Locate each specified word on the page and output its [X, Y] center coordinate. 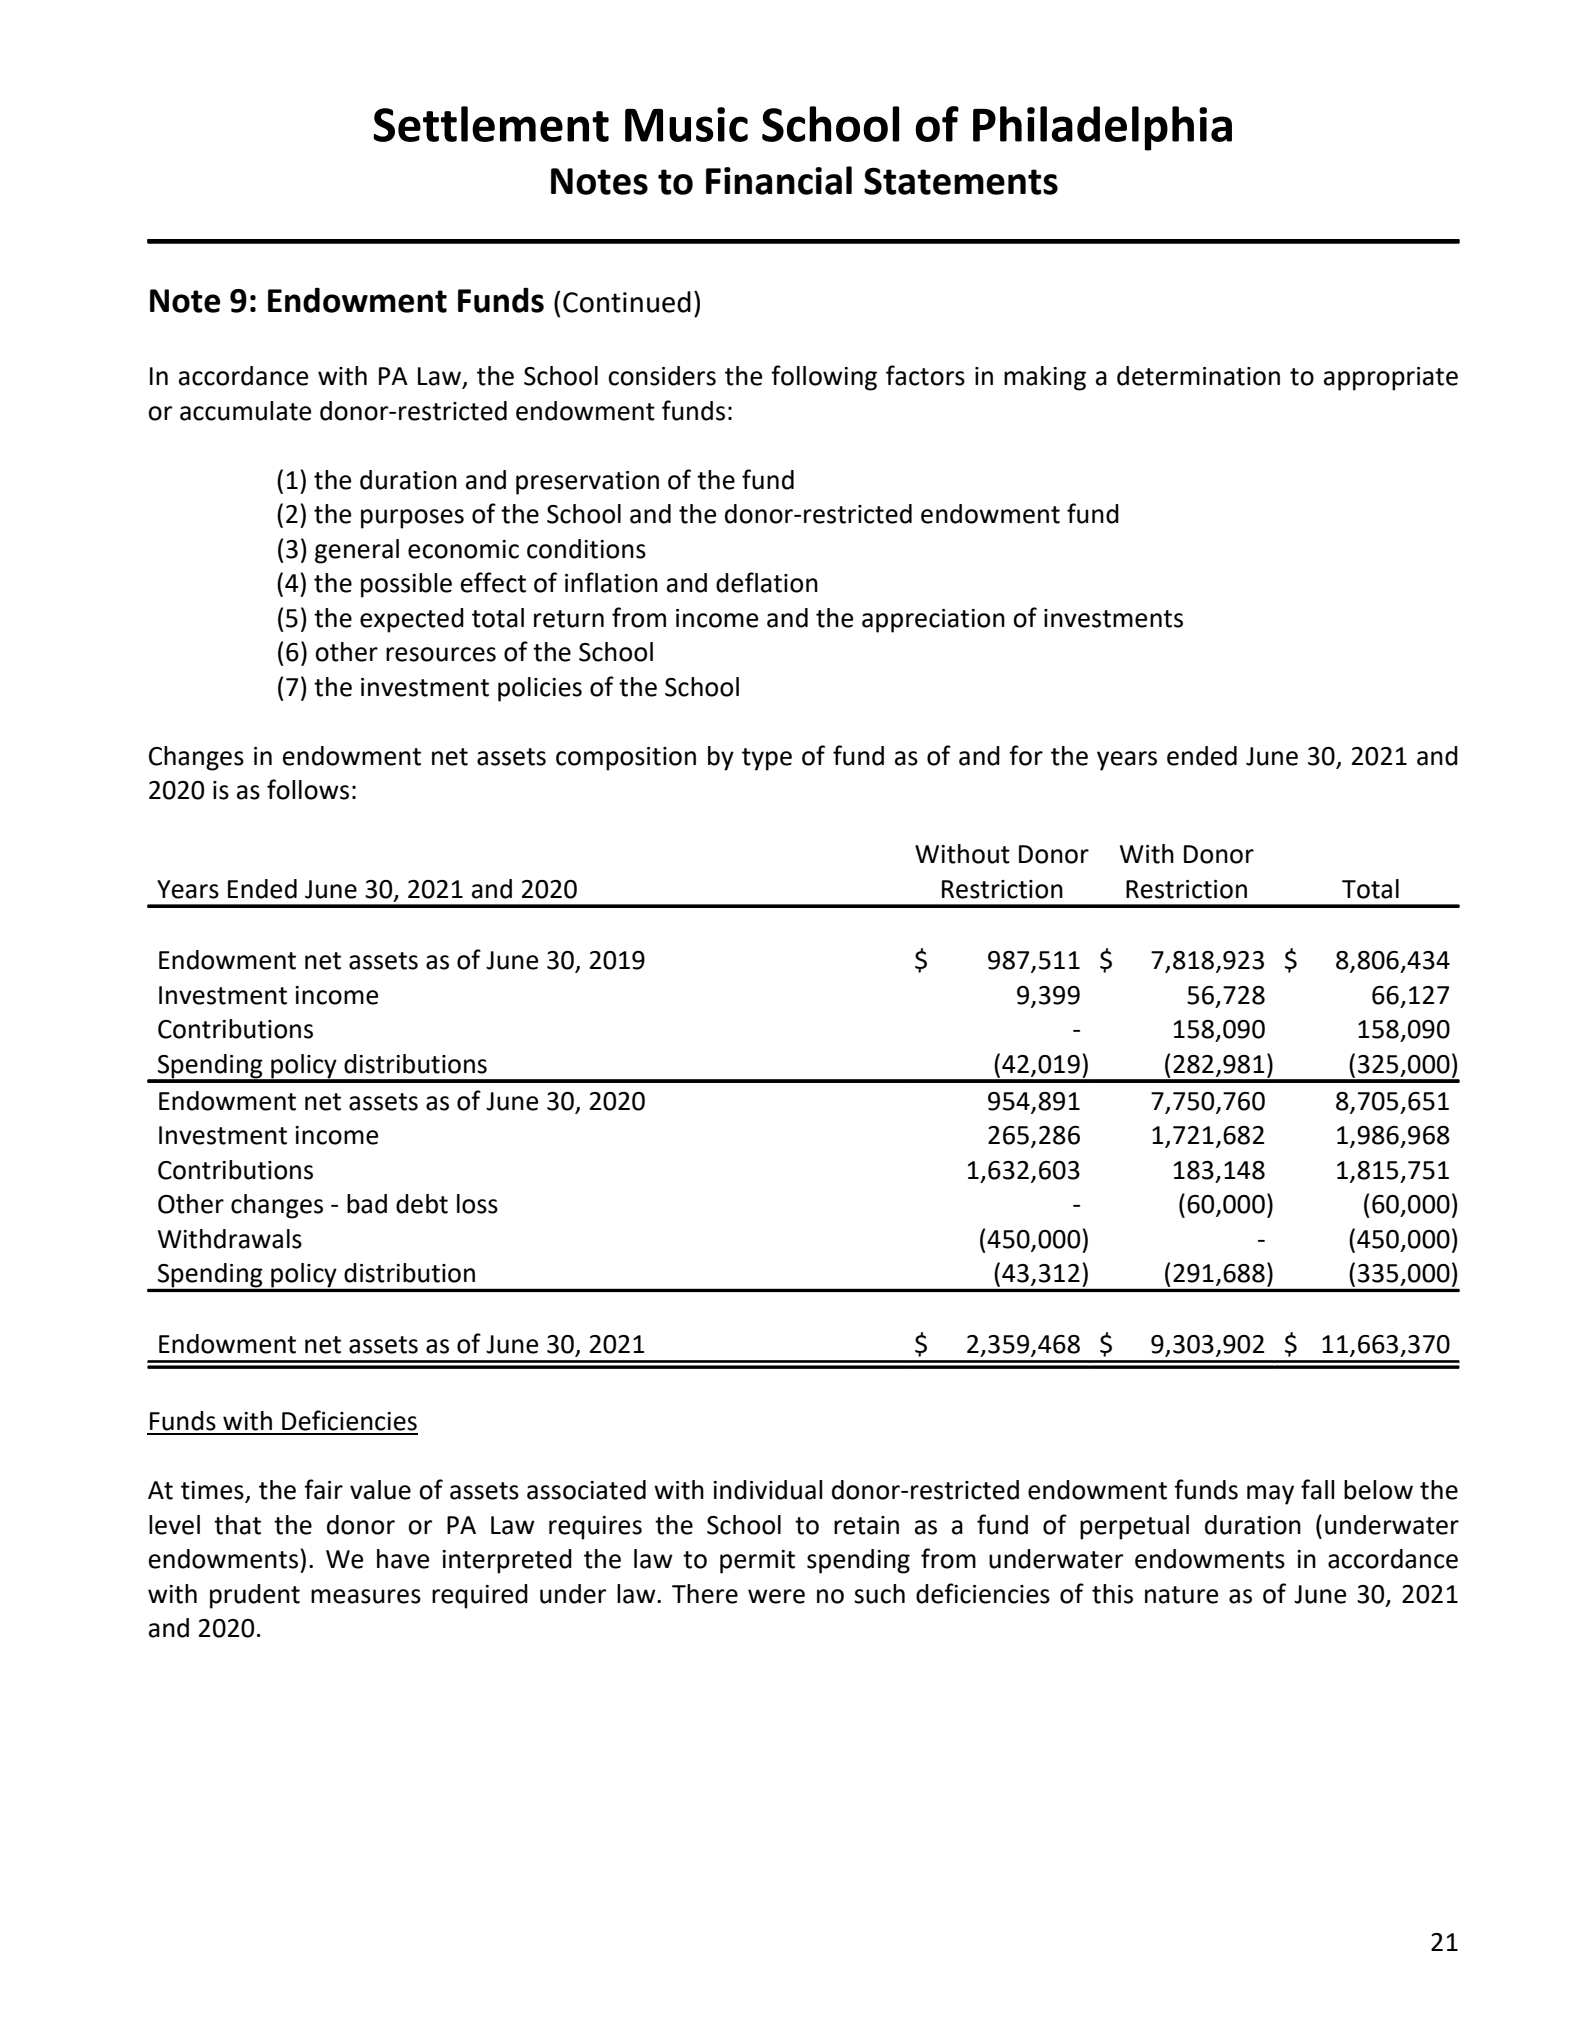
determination [1198, 376]
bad [367, 1204]
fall [1317, 1489]
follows [308, 789]
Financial [779, 180]
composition [626, 759]
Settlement [491, 124]
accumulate [245, 411]
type [767, 759]
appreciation [933, 621]
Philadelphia [1102, 128]
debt [422, 1204]
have [403, 1559]
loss [477, 1204]
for [1026, 755]
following [824, 378]
